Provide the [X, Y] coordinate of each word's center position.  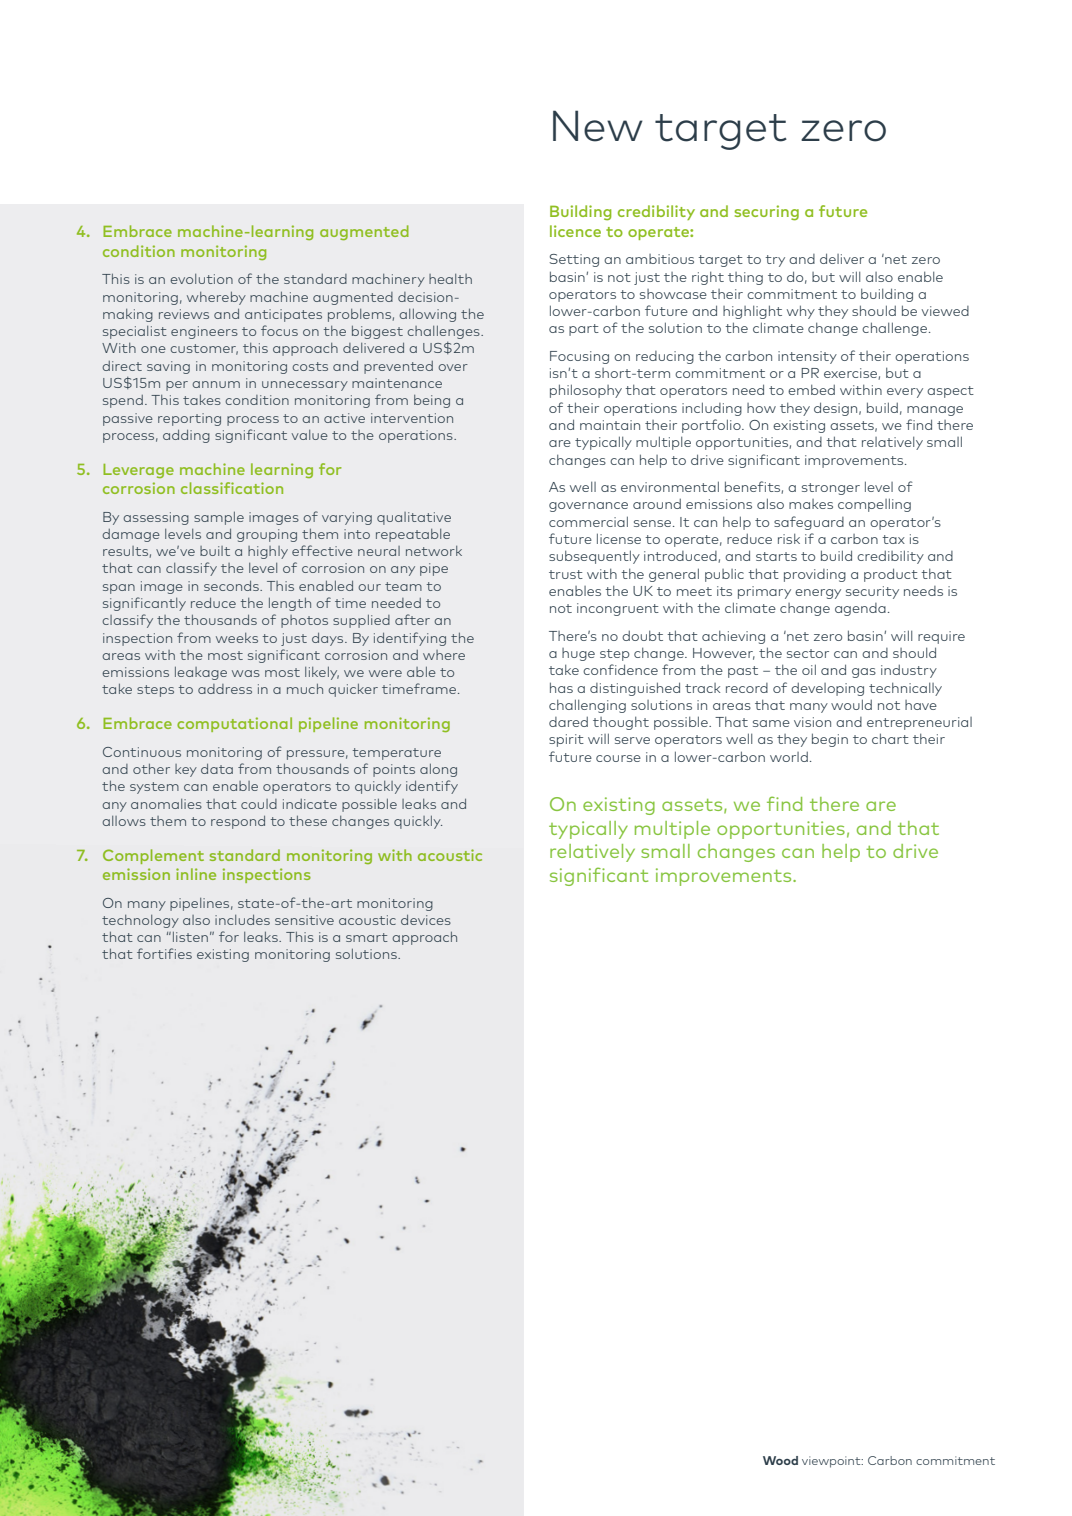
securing [766, 213]
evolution [201, 279]
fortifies [164, 953]
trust [566, 574]
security [872, 592]
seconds [232, 586]
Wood [780, 1460]
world [789, 756]
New [598, 126]
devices [426, 920]
